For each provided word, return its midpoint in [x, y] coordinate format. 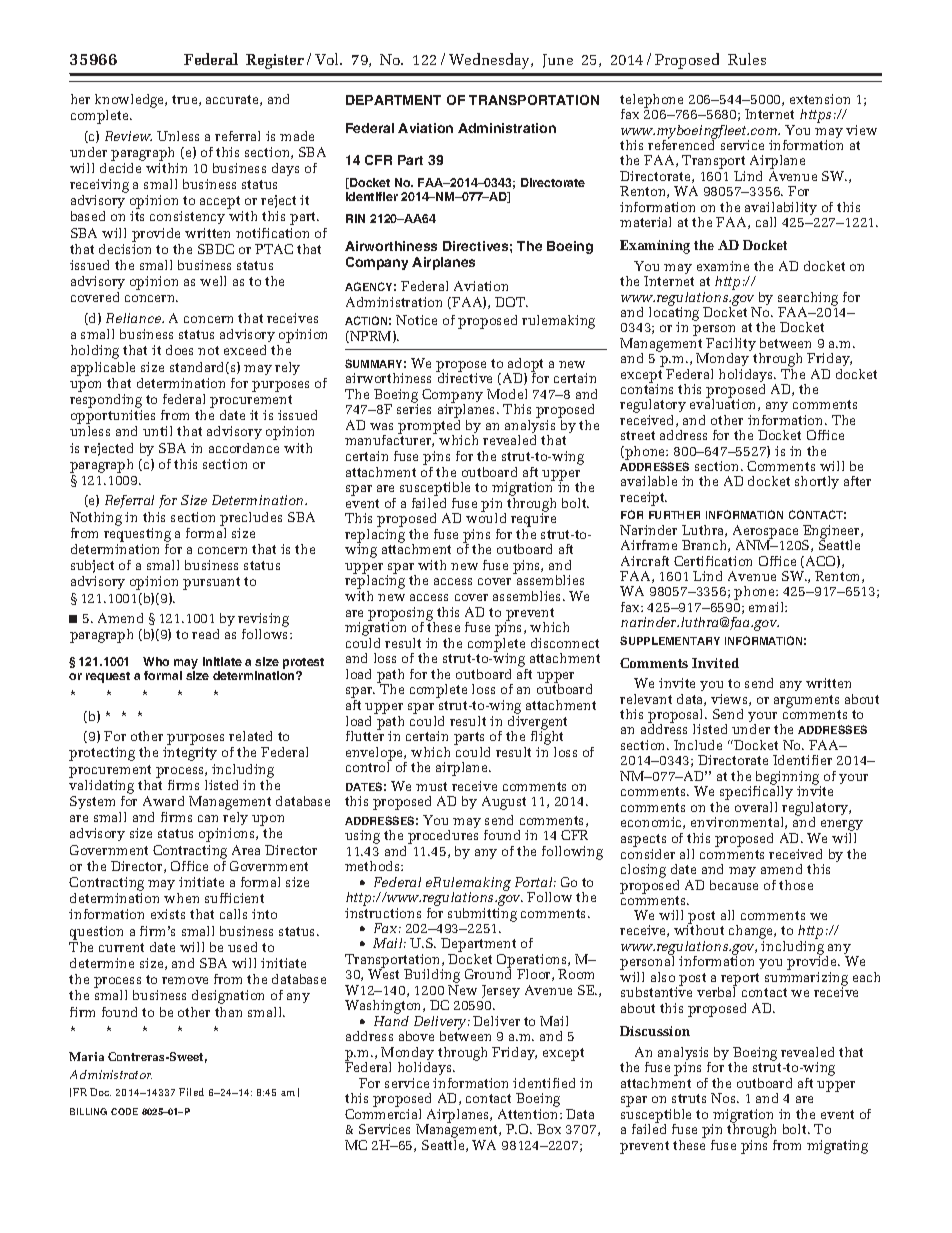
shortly [817, 482]
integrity [190, 754]
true [186, 100]
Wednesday [491, 61]
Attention [529, 1114]
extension [820, 99]
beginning [787, 779]
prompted [430, 426]
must [431, 786]
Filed [191, 1092]
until [157, 431]
